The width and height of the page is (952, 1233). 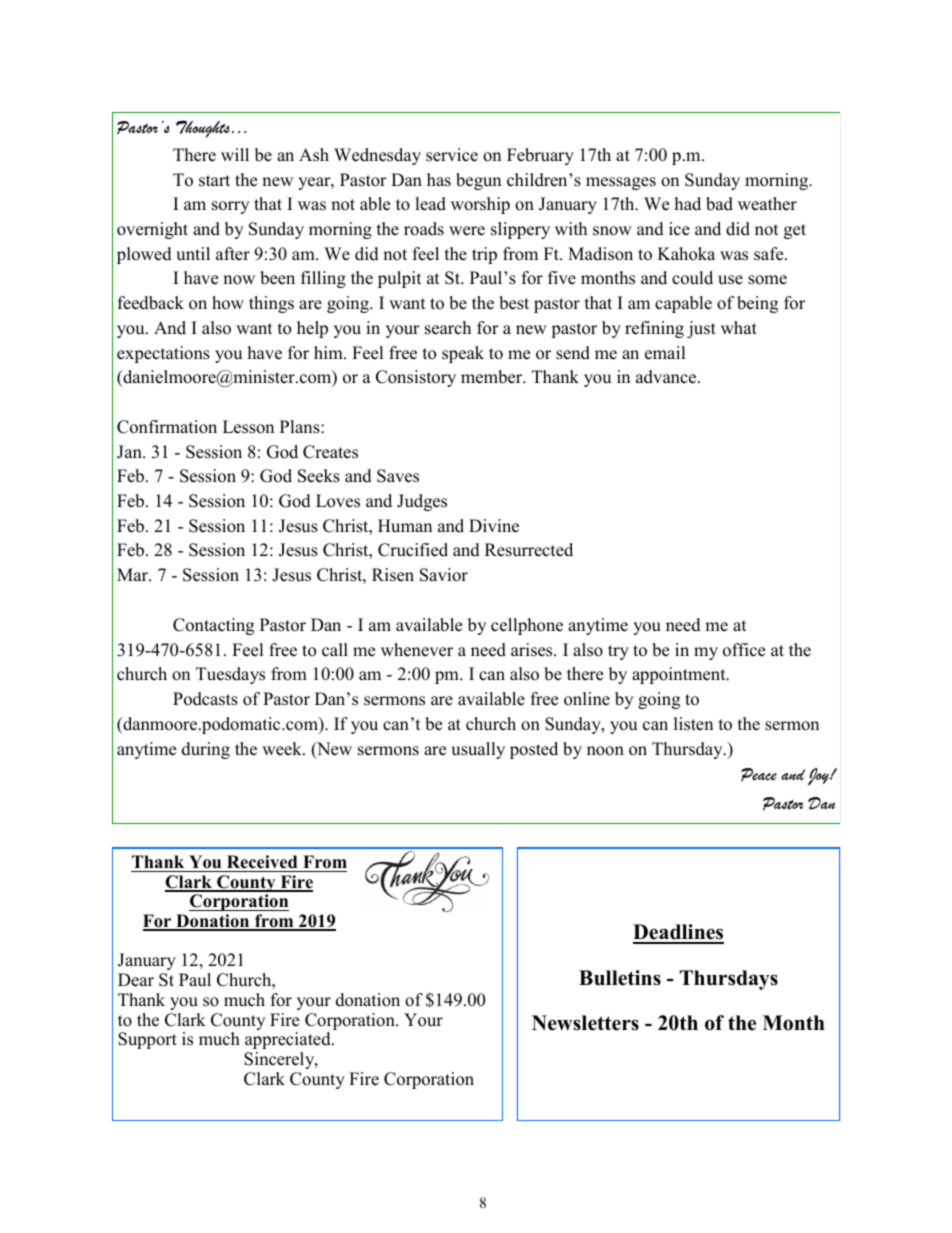 I want to click on Newsletters, so click(x=585, y=1023).
